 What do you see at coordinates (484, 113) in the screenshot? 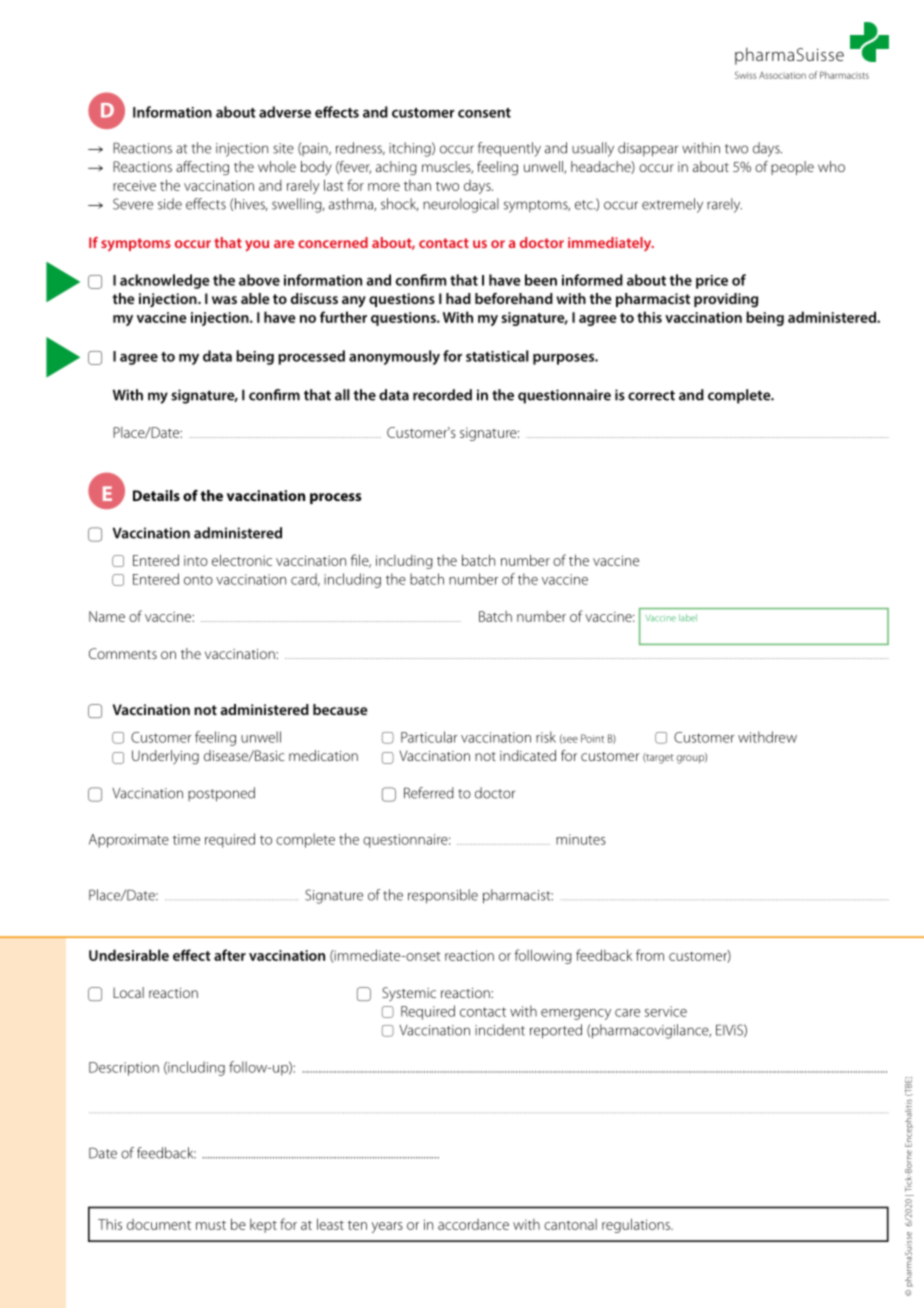
I see `consent` at bounding box center [484, 113].
